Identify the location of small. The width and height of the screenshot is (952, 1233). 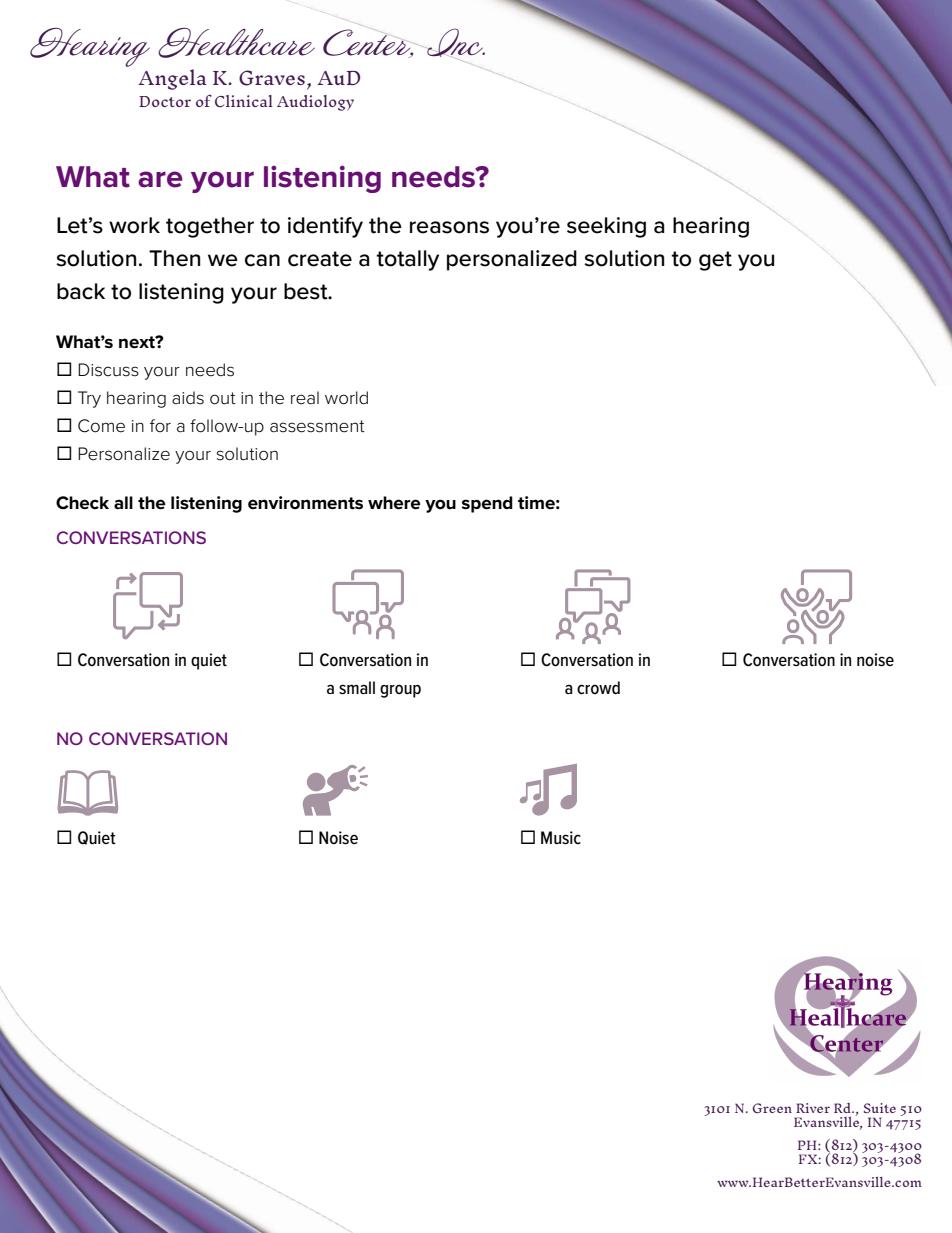
(357, 688).
